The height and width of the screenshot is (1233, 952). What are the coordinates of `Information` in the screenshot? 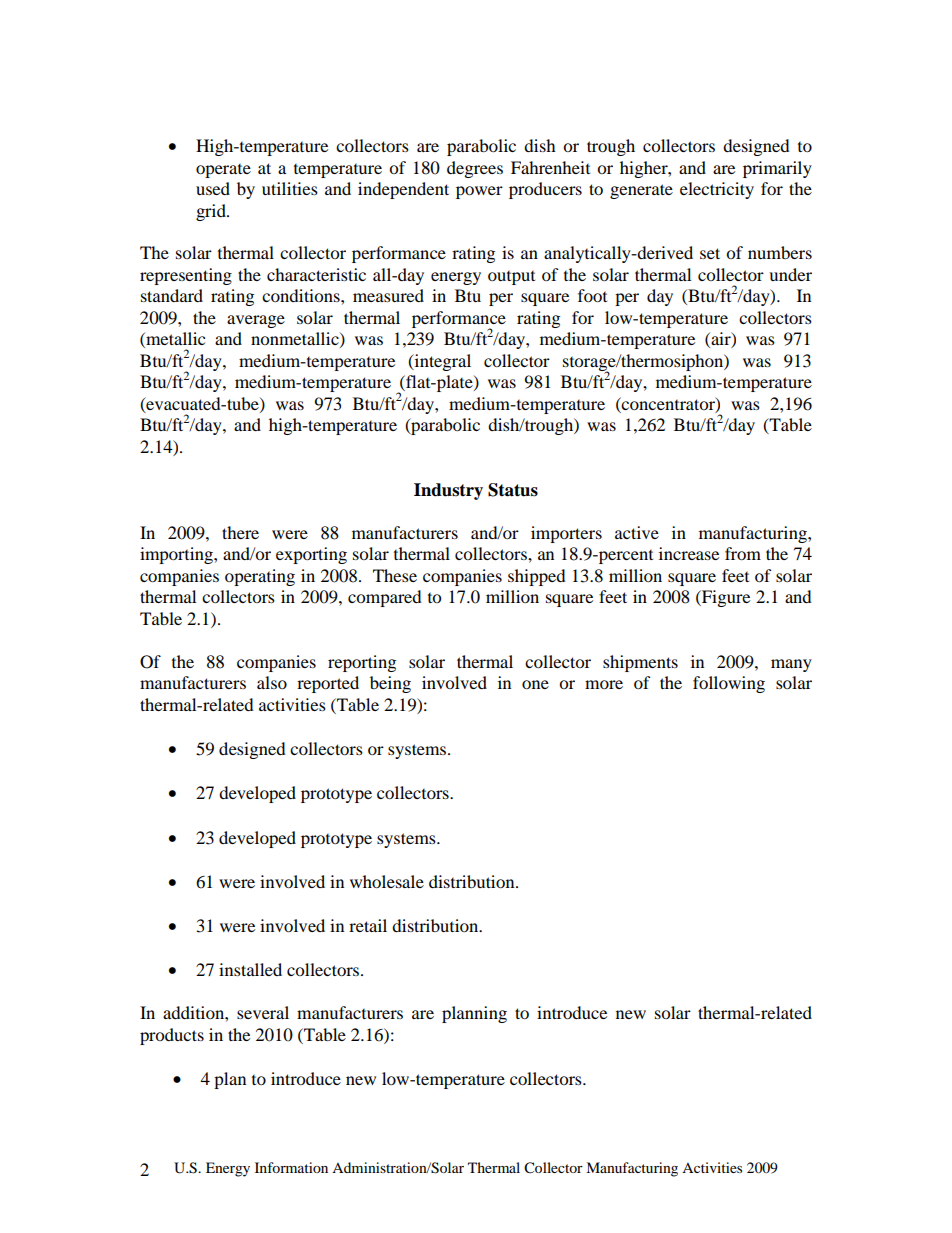 It's located at (291, 1167).
